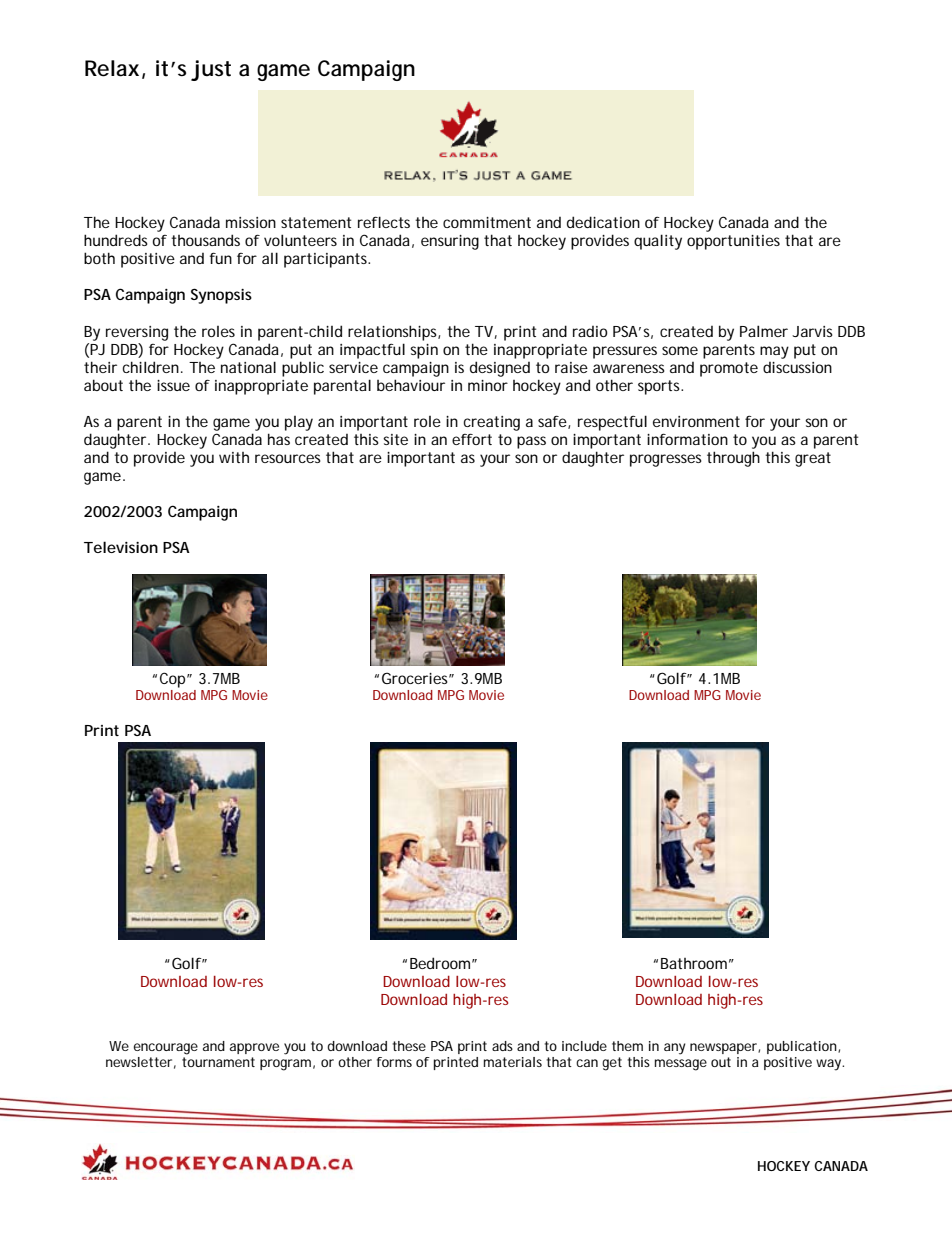 This screenshot has width=952, height=1233. What do you see at coordinates (211, 70) in the screenshot?
I see `just` at bounding box center [211, 70].
